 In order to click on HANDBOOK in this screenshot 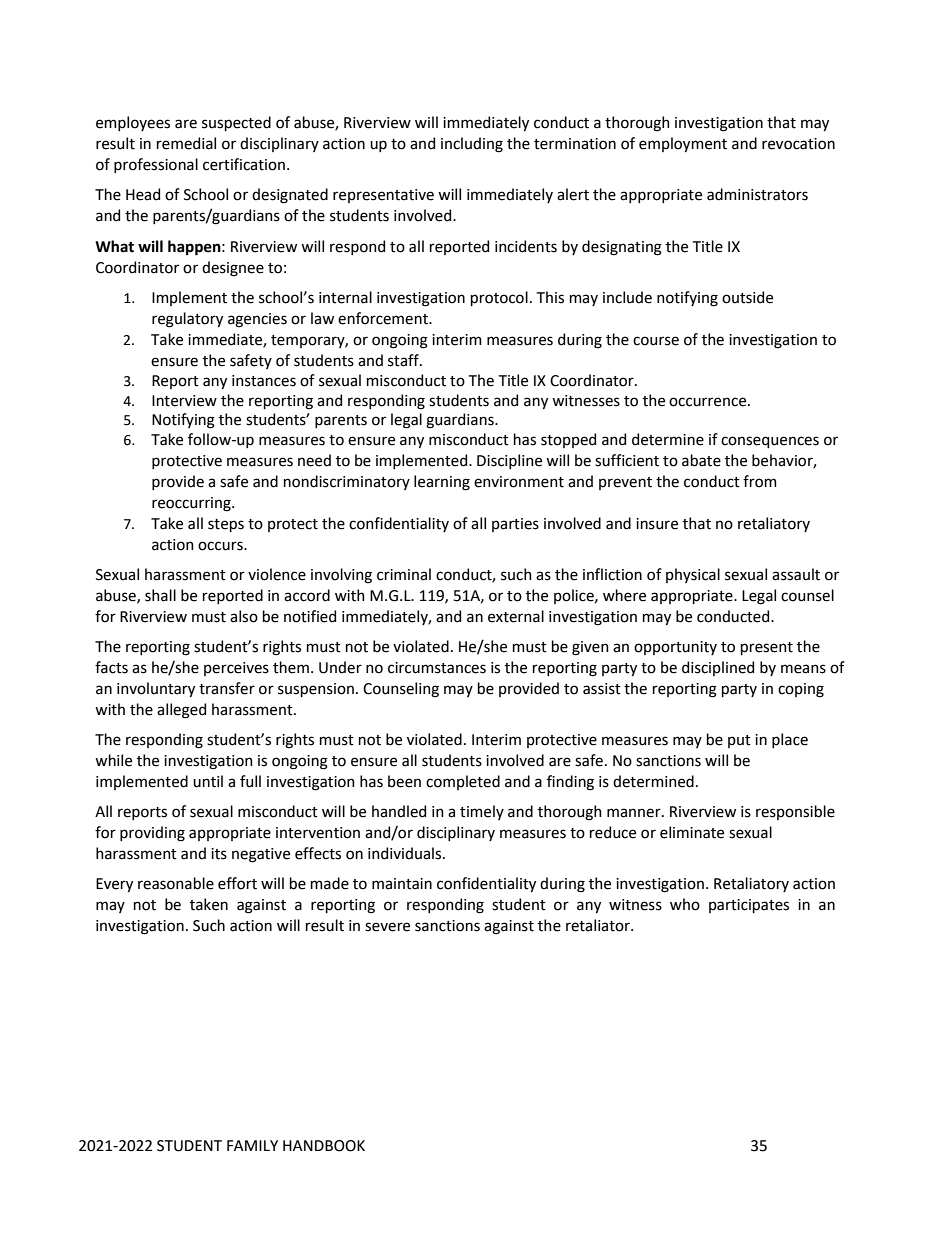, I will do `click(324, 1146)`.
